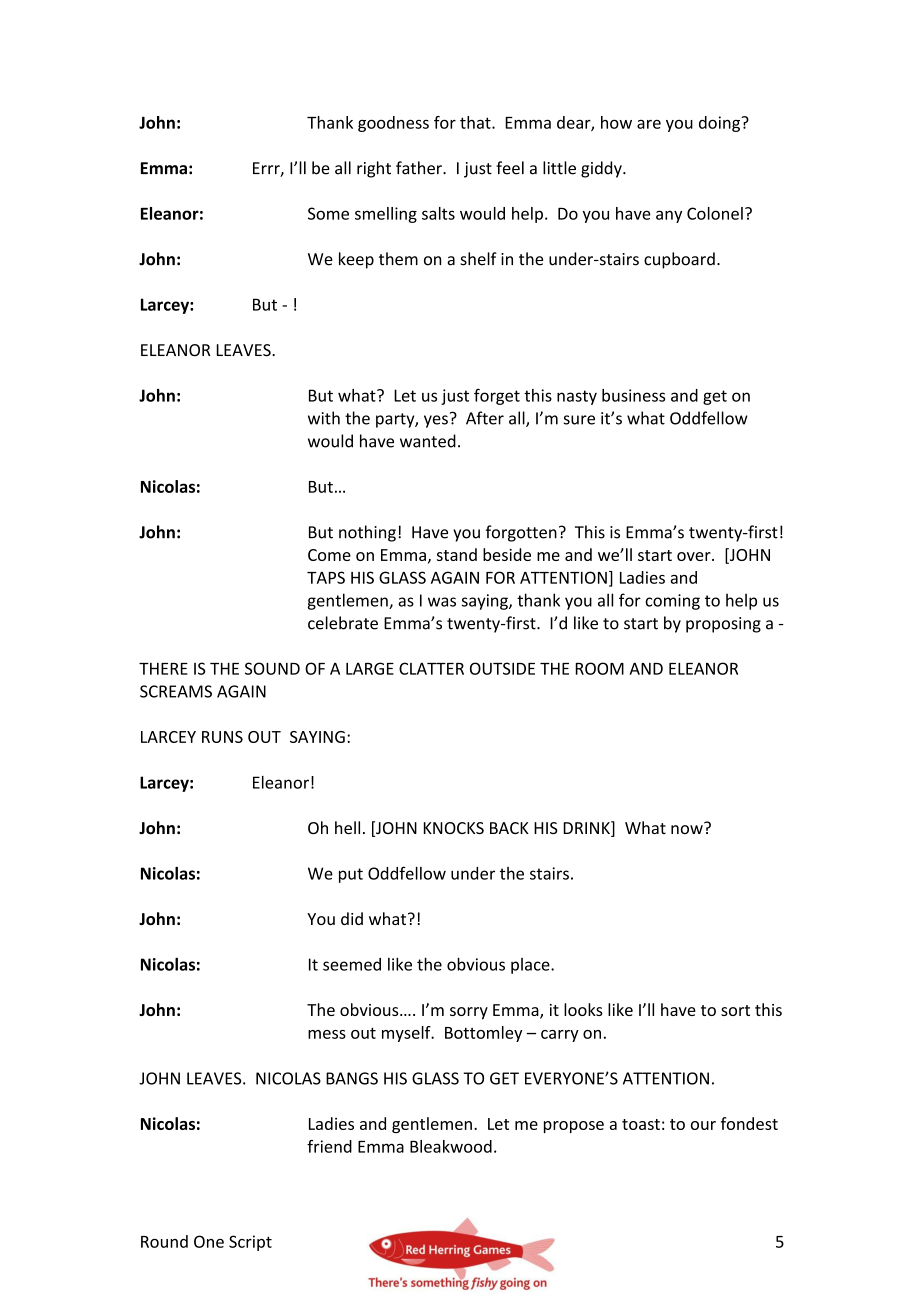 The height and width of the image is (1308, 924). I want to click on are, so click(649, 124).
